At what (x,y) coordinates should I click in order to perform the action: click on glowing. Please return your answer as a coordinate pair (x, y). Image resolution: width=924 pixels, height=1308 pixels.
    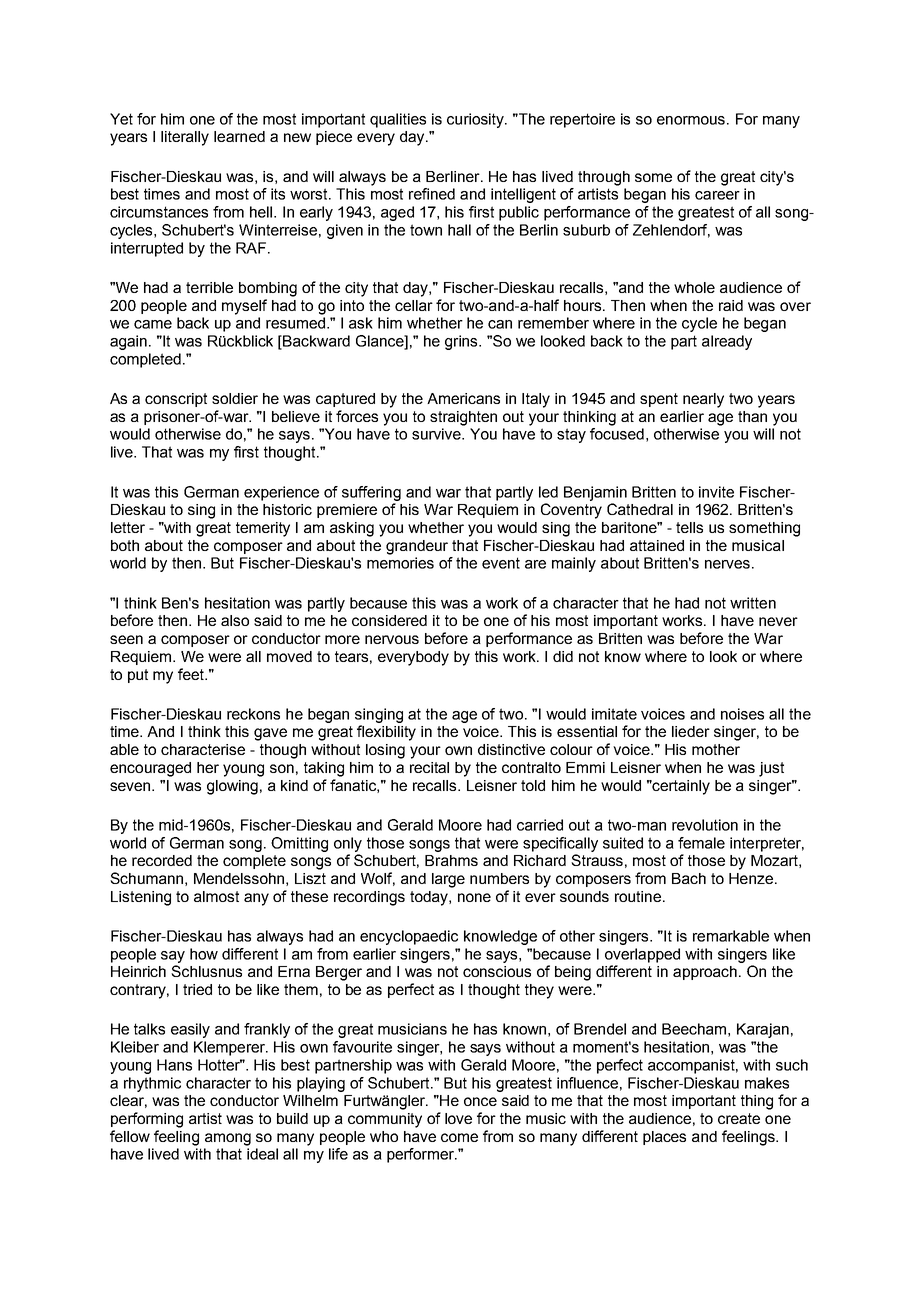
    Looking at the image, I should click on (232, 787).
